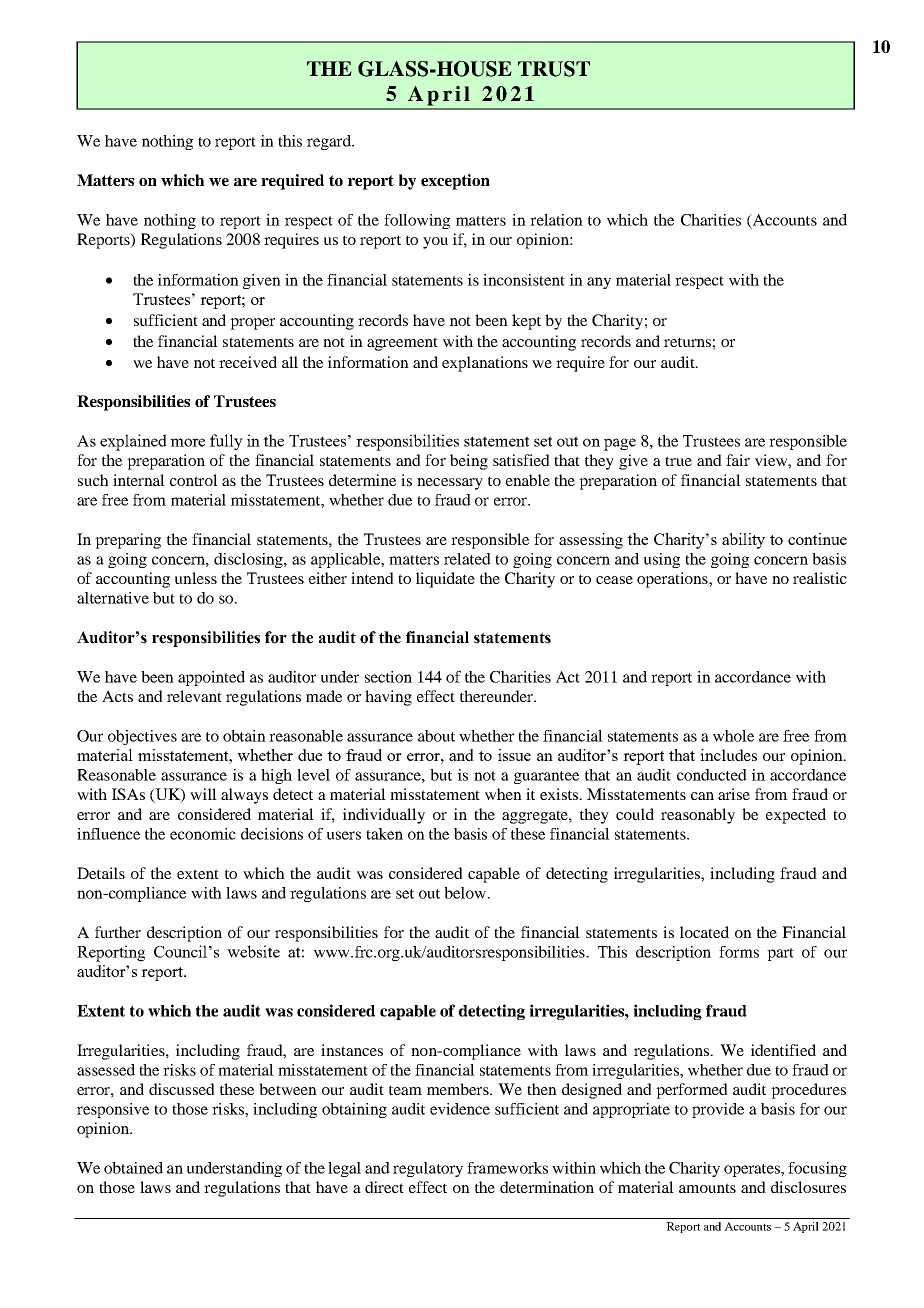 The image size is (924, 1308). What do you see at coordinates (753, 1170) in the screenshot?
I see `operates` at bounding box center [753, 1170].
